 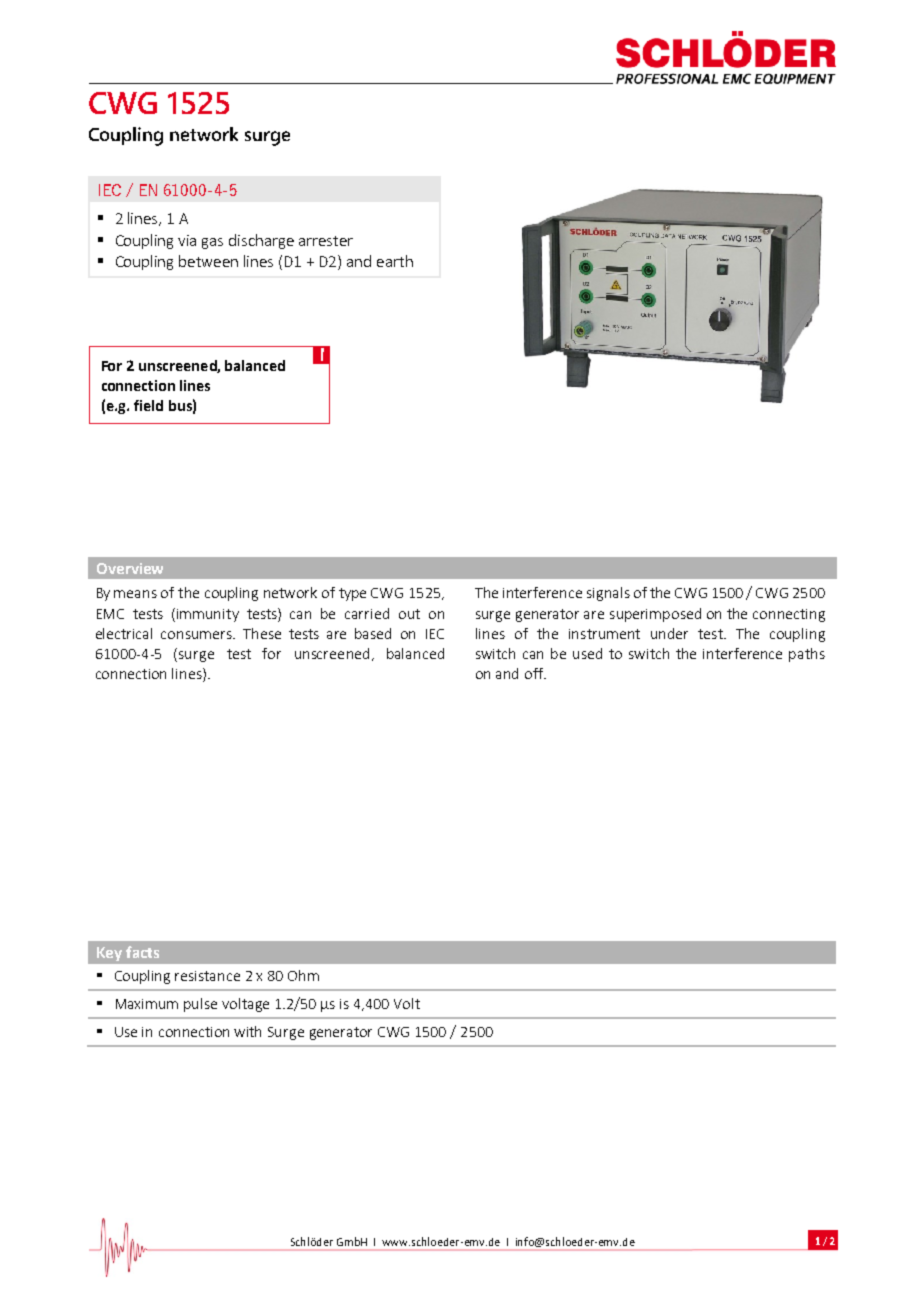 I want to click on pulse, so click(x=200, y=1005).
